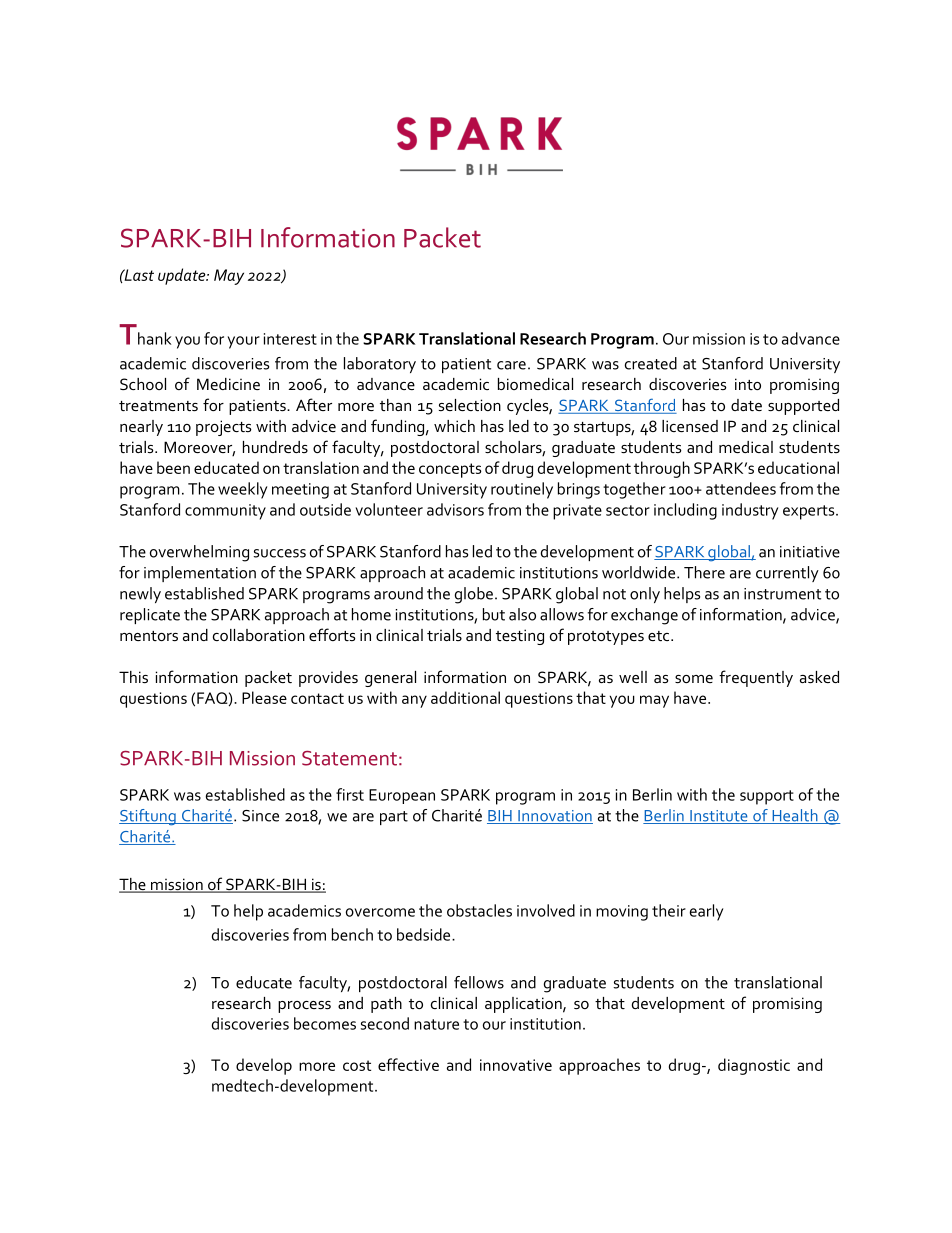  What do you see at coordinates (352, 934) in the screenshot?
I see `bench` at bounding box center [352, 934].
